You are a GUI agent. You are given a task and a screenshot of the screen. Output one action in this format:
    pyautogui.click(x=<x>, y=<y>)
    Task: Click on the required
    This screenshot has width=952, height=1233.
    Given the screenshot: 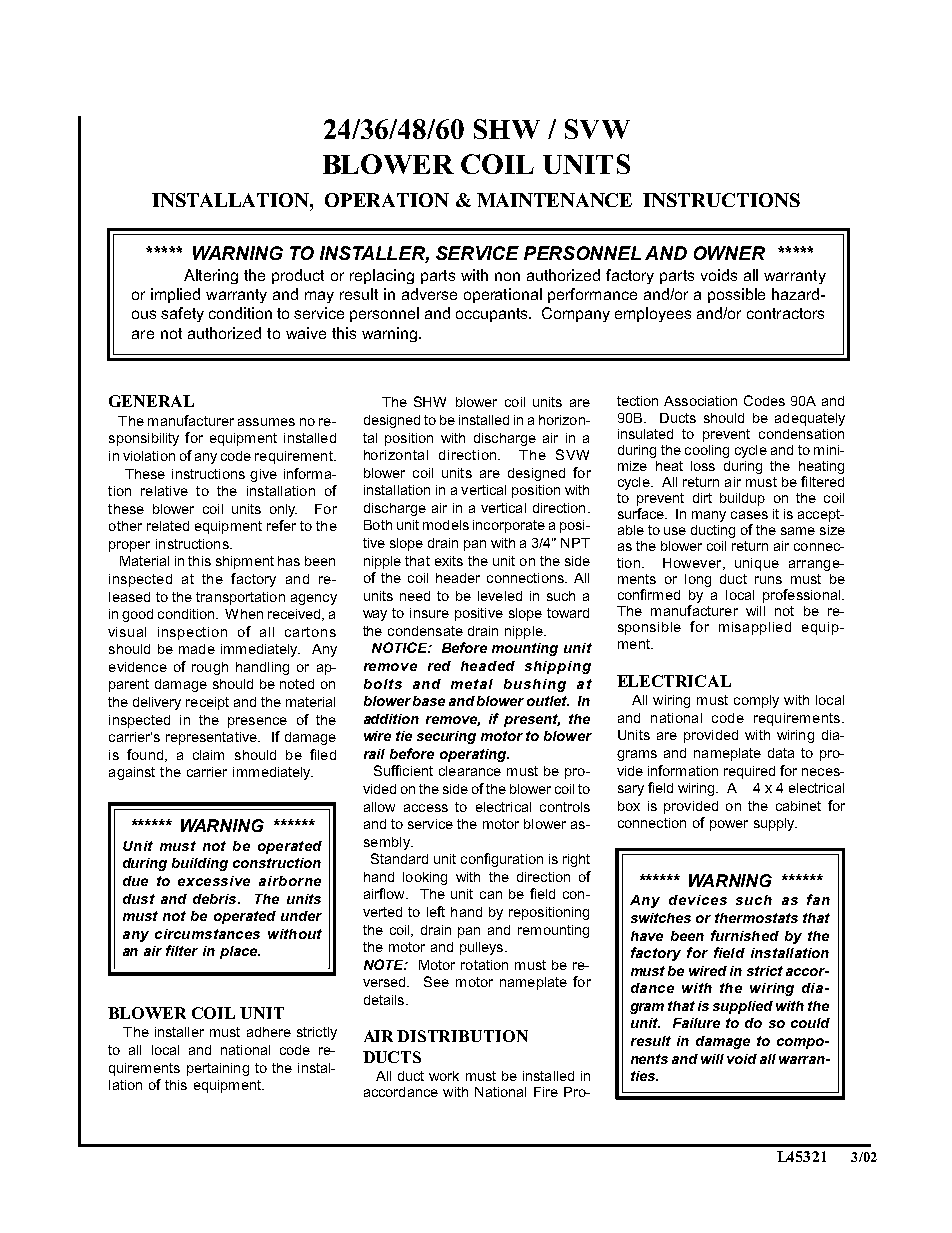 What is the action you would take?
    pyautogui.click(x=749, y=772)
